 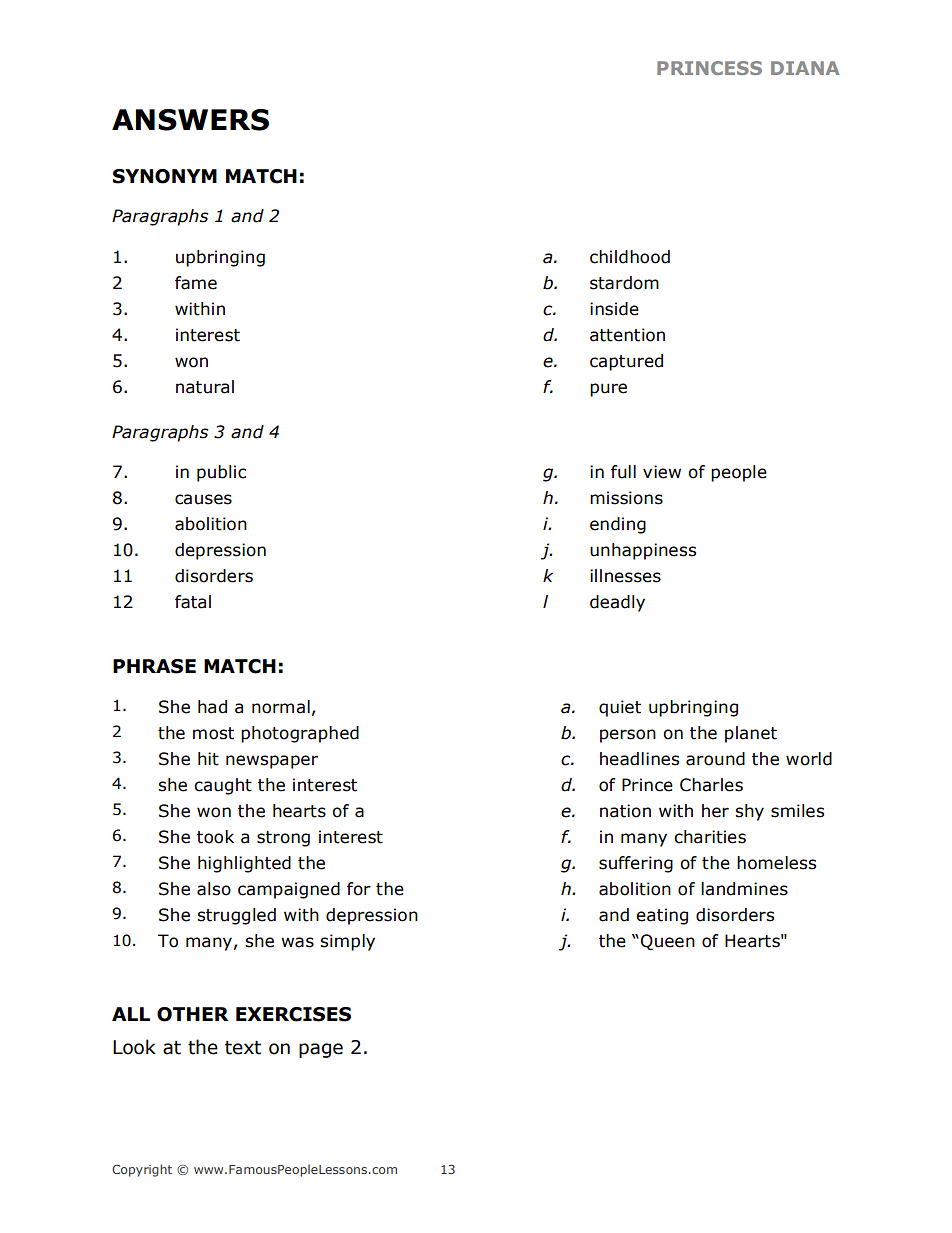 I want to click on Copyright, so click(x=142, y=1170).
